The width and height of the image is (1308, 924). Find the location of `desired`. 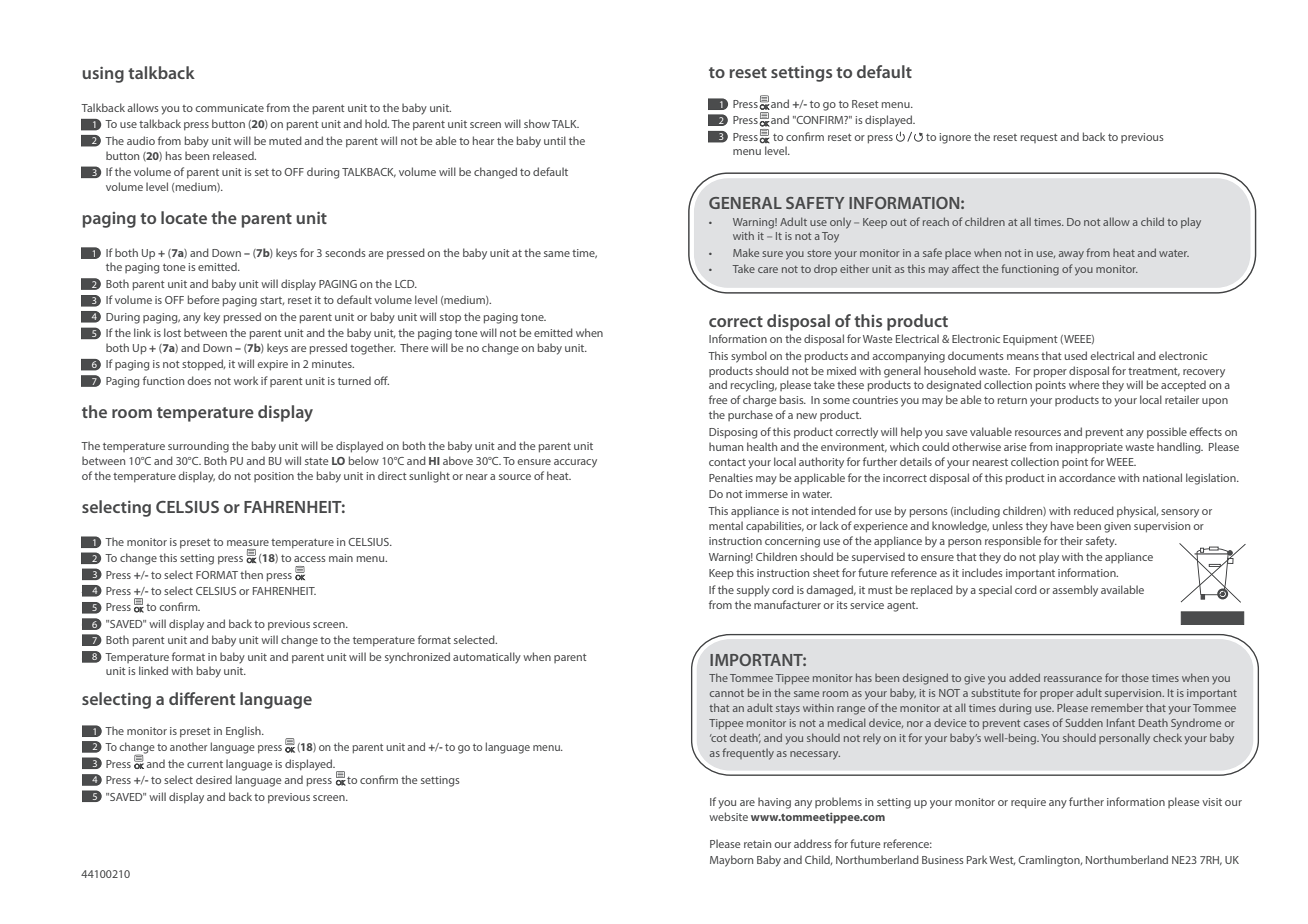

desired is located at coordinates (214, 779).
